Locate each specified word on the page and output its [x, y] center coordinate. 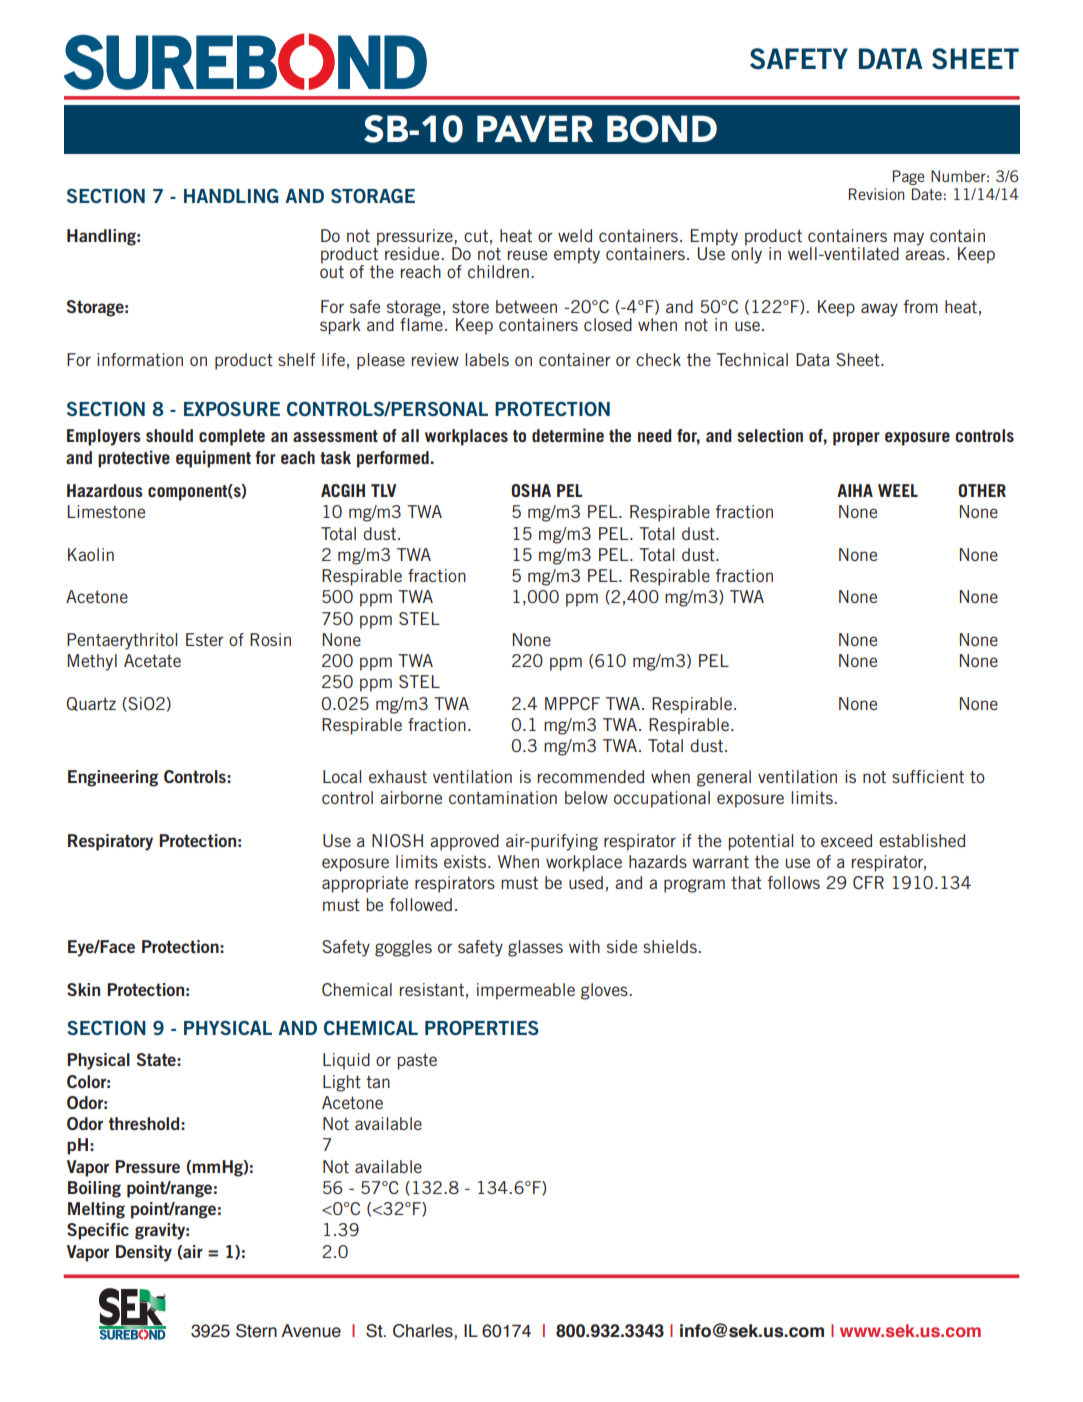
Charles [424, 1331]
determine [568, 435]
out [332, 270]
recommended [591, 776]
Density [144, 1253]
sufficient [928, 776]
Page [909, 177]
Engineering [113, 778]
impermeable [526, 991]
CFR [868, 882]
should [169, 435]
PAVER [535, 128]
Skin [83, 989]
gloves [605, 991]
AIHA [855, 490]
